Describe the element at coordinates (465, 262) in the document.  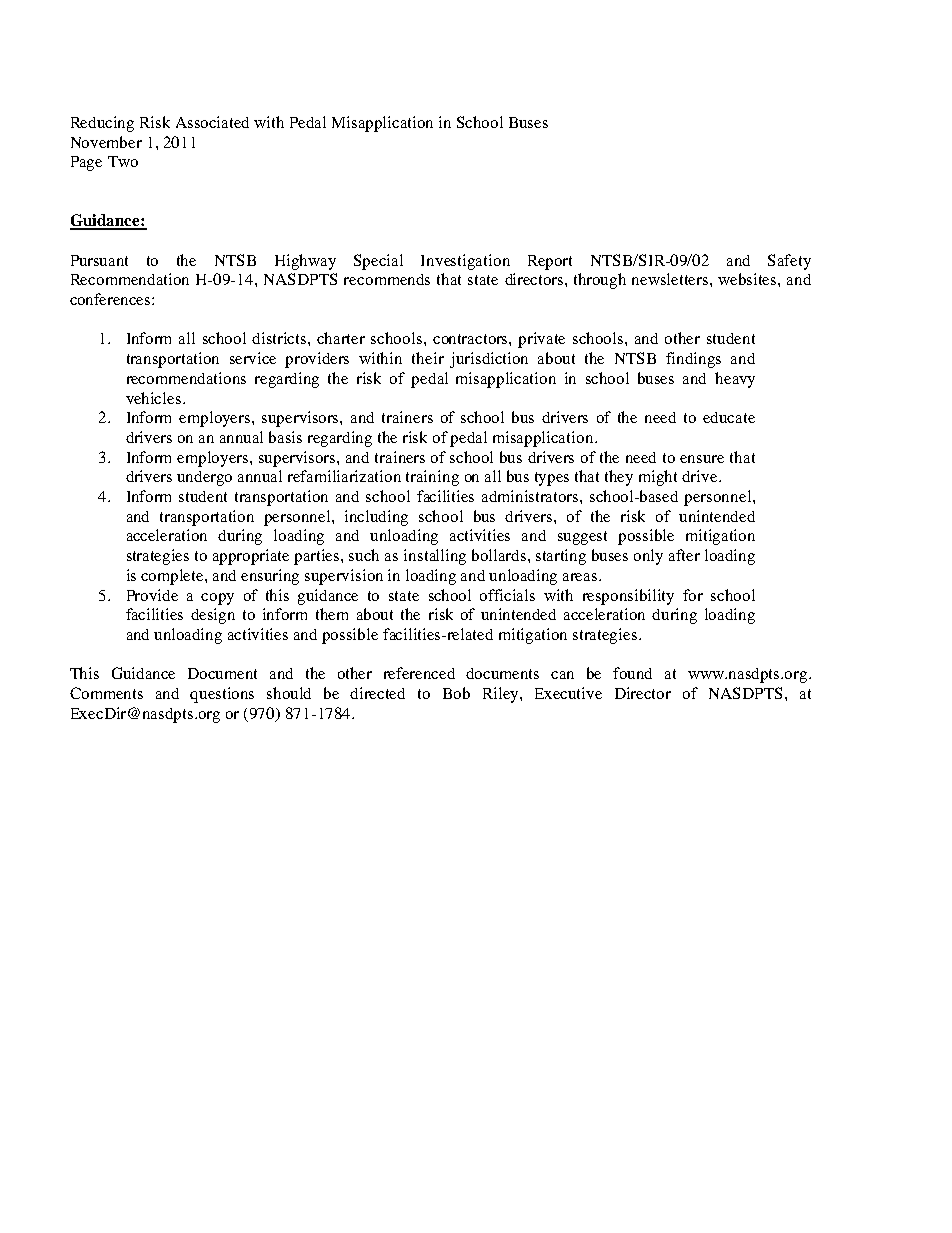
I see `Investigation` at that location.
